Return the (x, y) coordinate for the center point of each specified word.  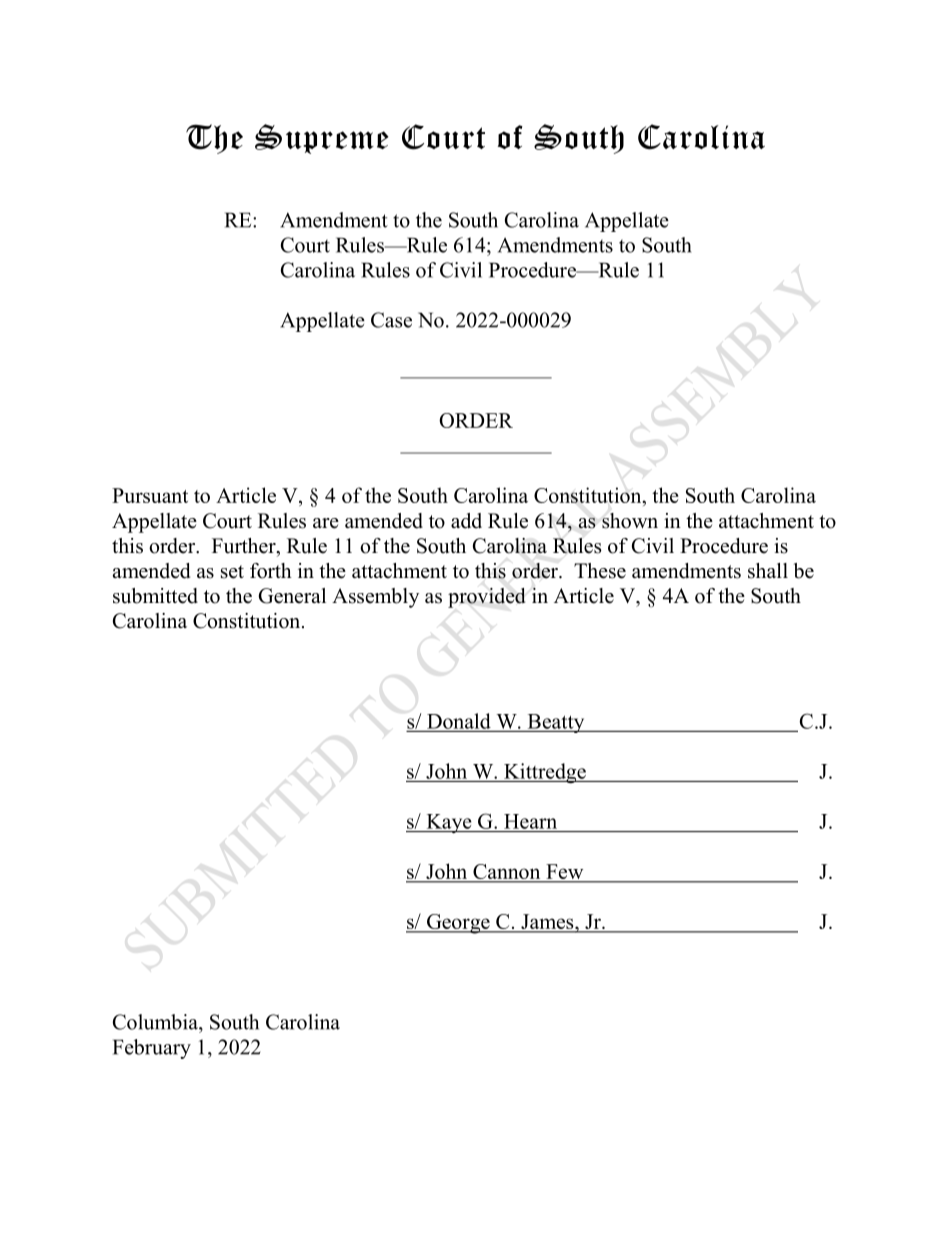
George (458, 924)
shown (630, 521)
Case (391, 320)
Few (565, 873)
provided (486, 598)
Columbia (156, 1022)
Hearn (530, 821)
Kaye (449, 823)
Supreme (322, 139)
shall (768, 571)
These (600, 571)
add (466, 521)
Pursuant (150, 495)
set (232, 572)
